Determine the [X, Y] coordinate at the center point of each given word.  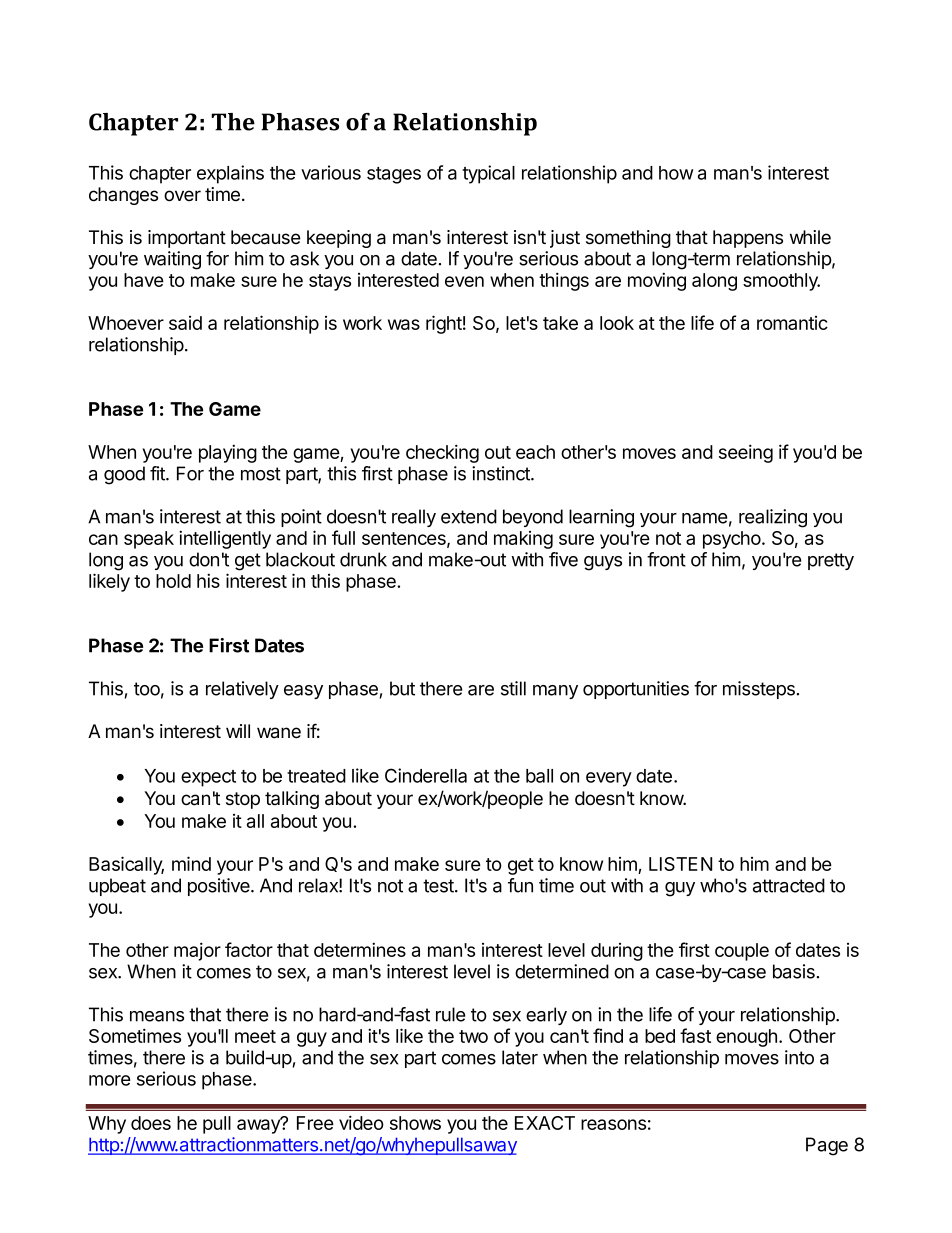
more [110, 1080]
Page [827, 1146]
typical [488, 174]
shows [415, 1123]
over [182, 196]
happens [748, 239]
